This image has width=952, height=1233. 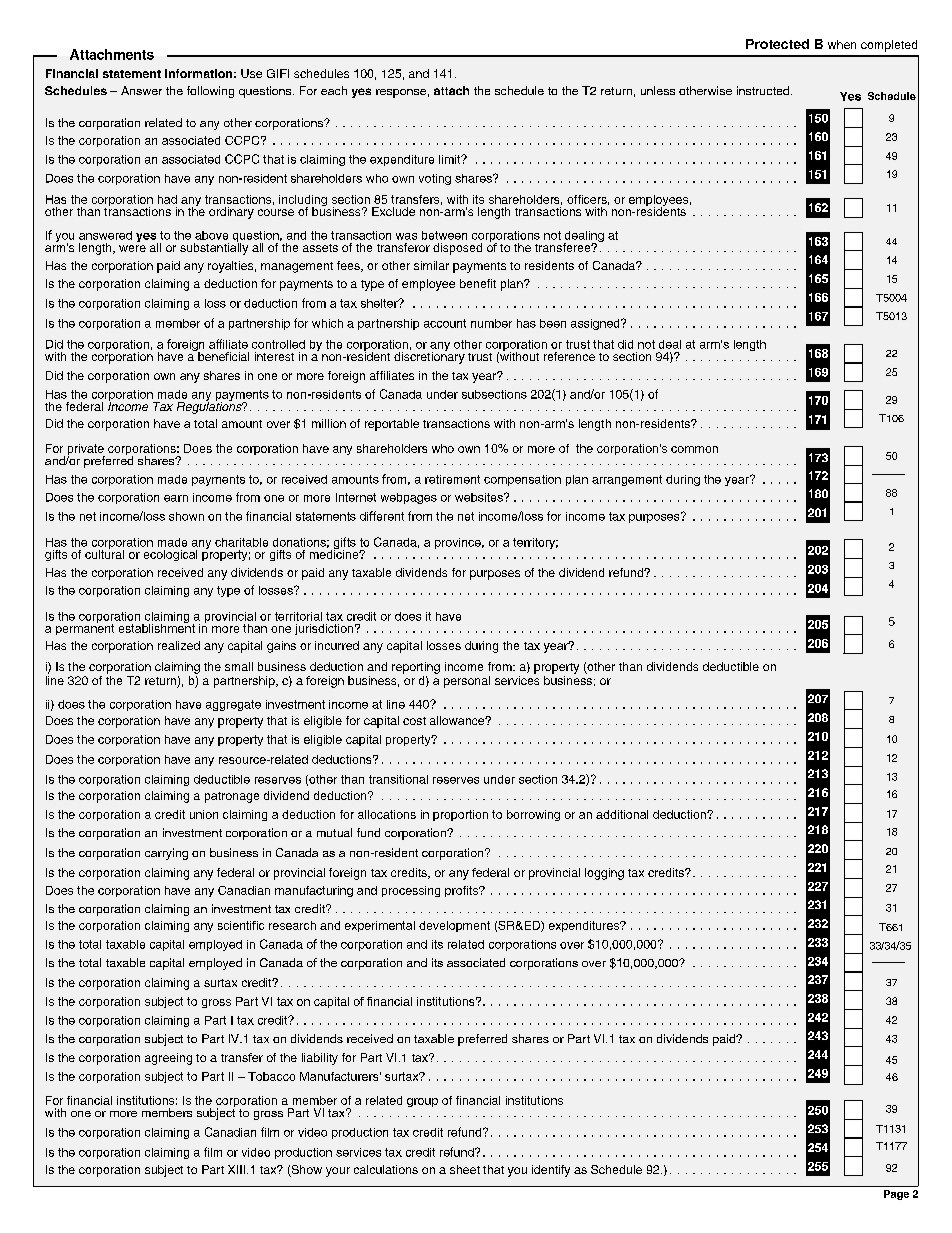 I want to click on sheet, so click(x=465, y=1169).
